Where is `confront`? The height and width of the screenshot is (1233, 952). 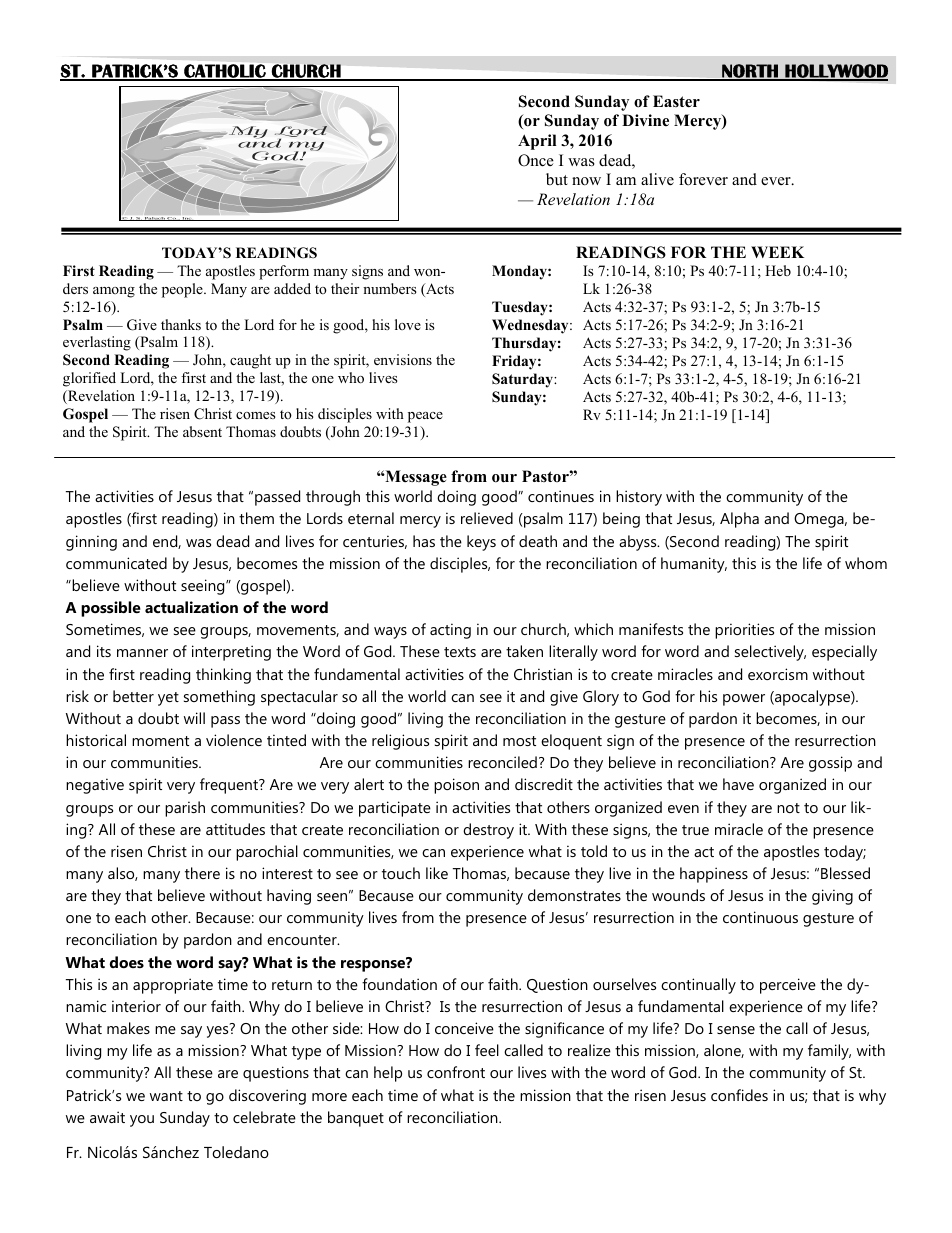 confront is located at coordinates (456, 1072).
